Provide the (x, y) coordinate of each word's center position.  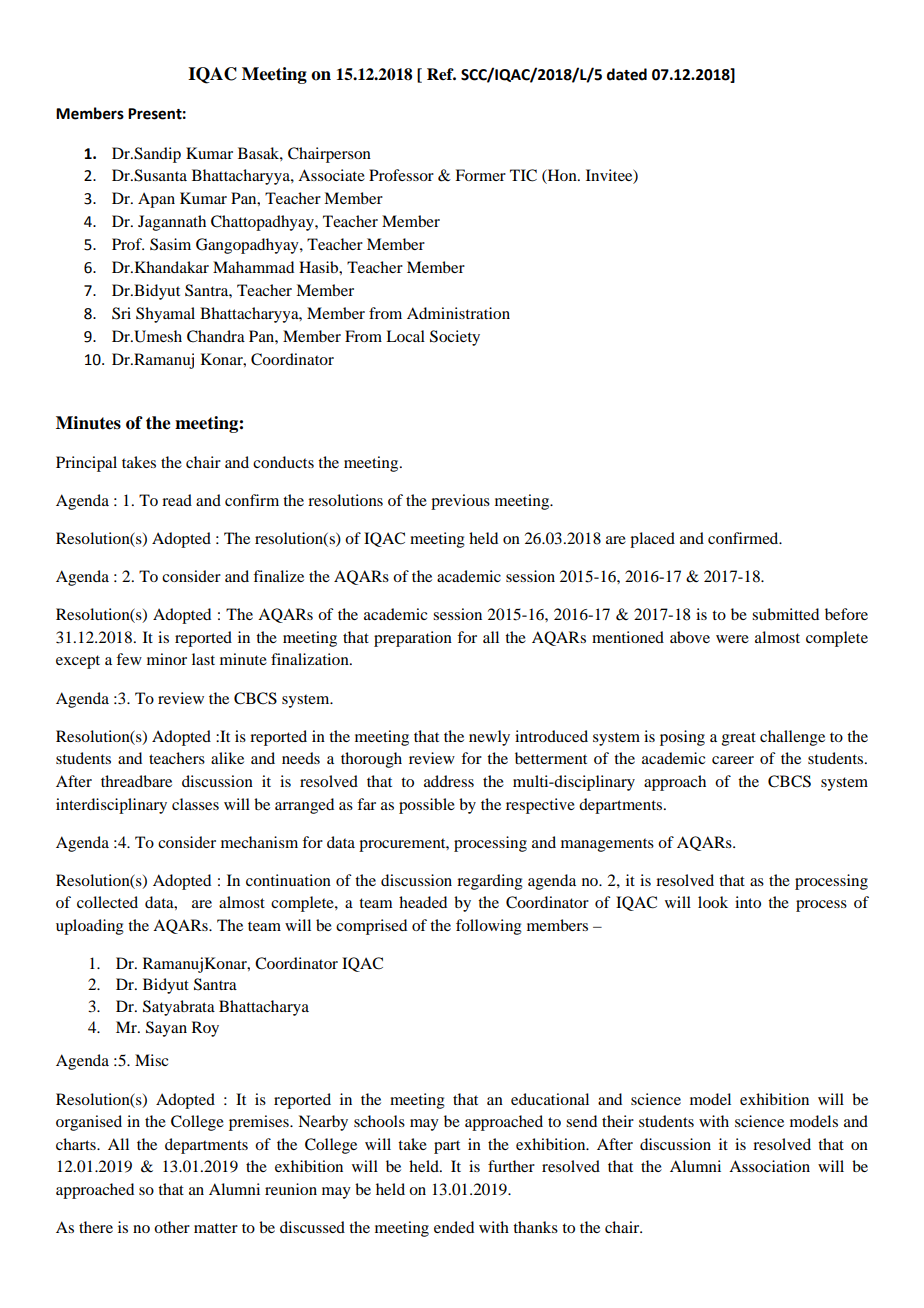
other (172, 1227)
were (732, 639)
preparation (413, 639)
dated (627, 74)
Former (480, 175)
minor (167, 659)
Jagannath (172, 223)
